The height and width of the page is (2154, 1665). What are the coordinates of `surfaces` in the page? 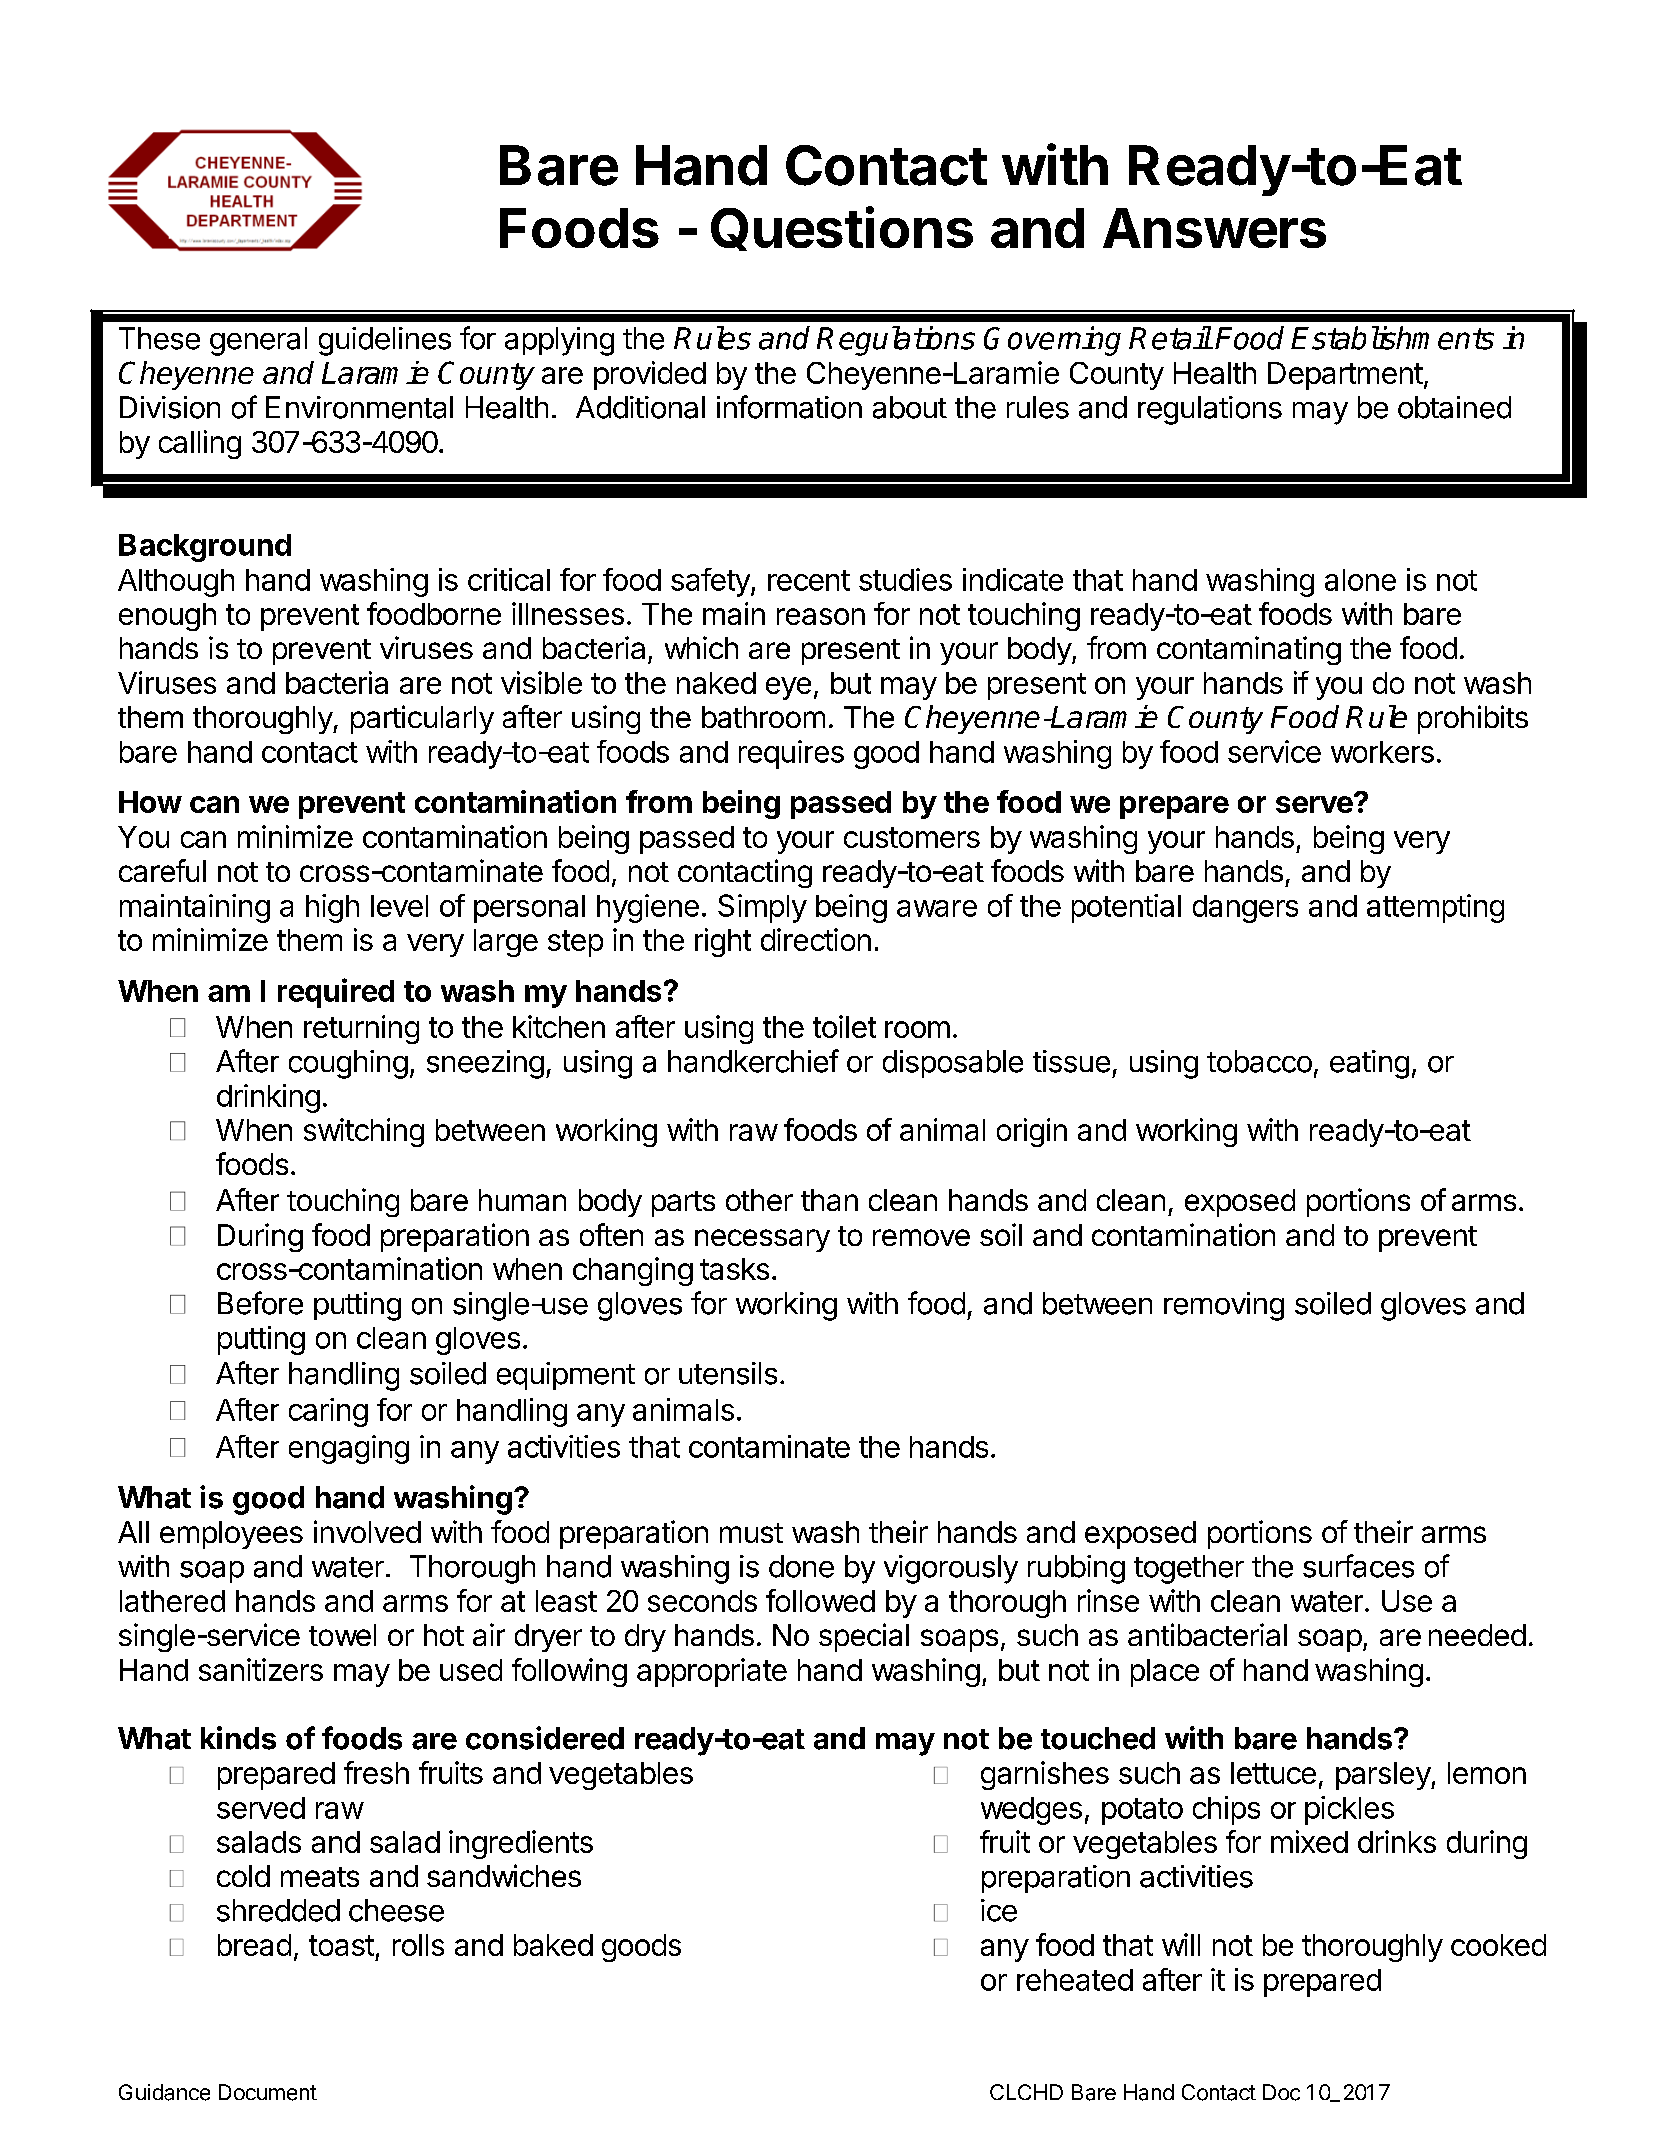 It's located at (1358, 1566).
